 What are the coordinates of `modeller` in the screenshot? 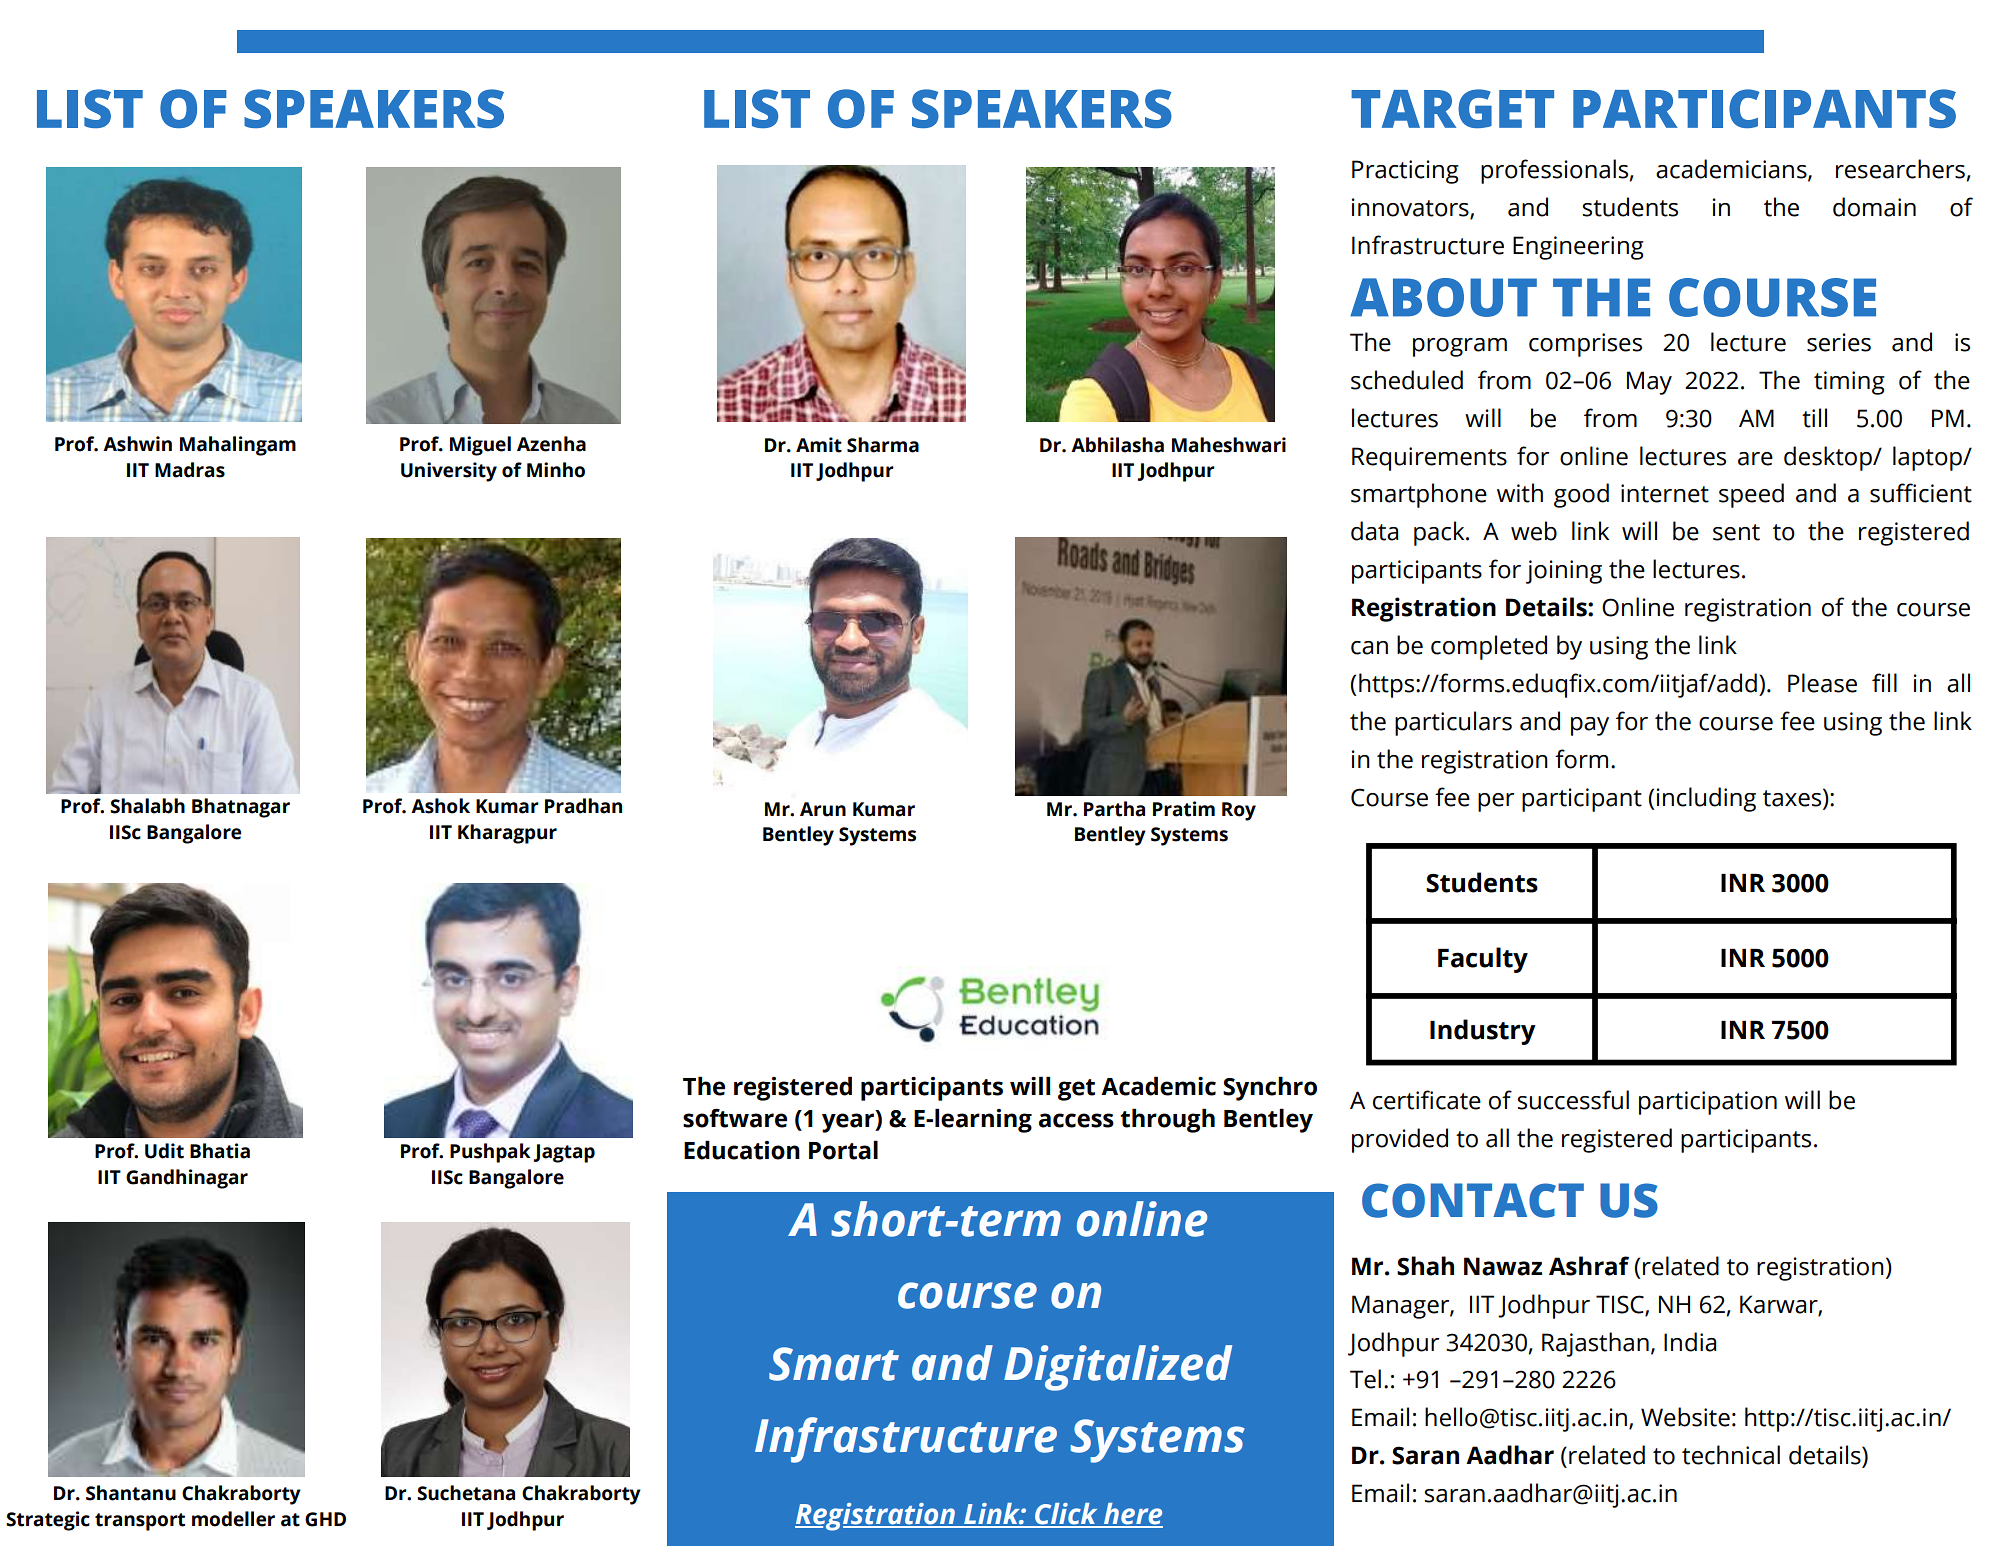 It's located at (233, 1519).
